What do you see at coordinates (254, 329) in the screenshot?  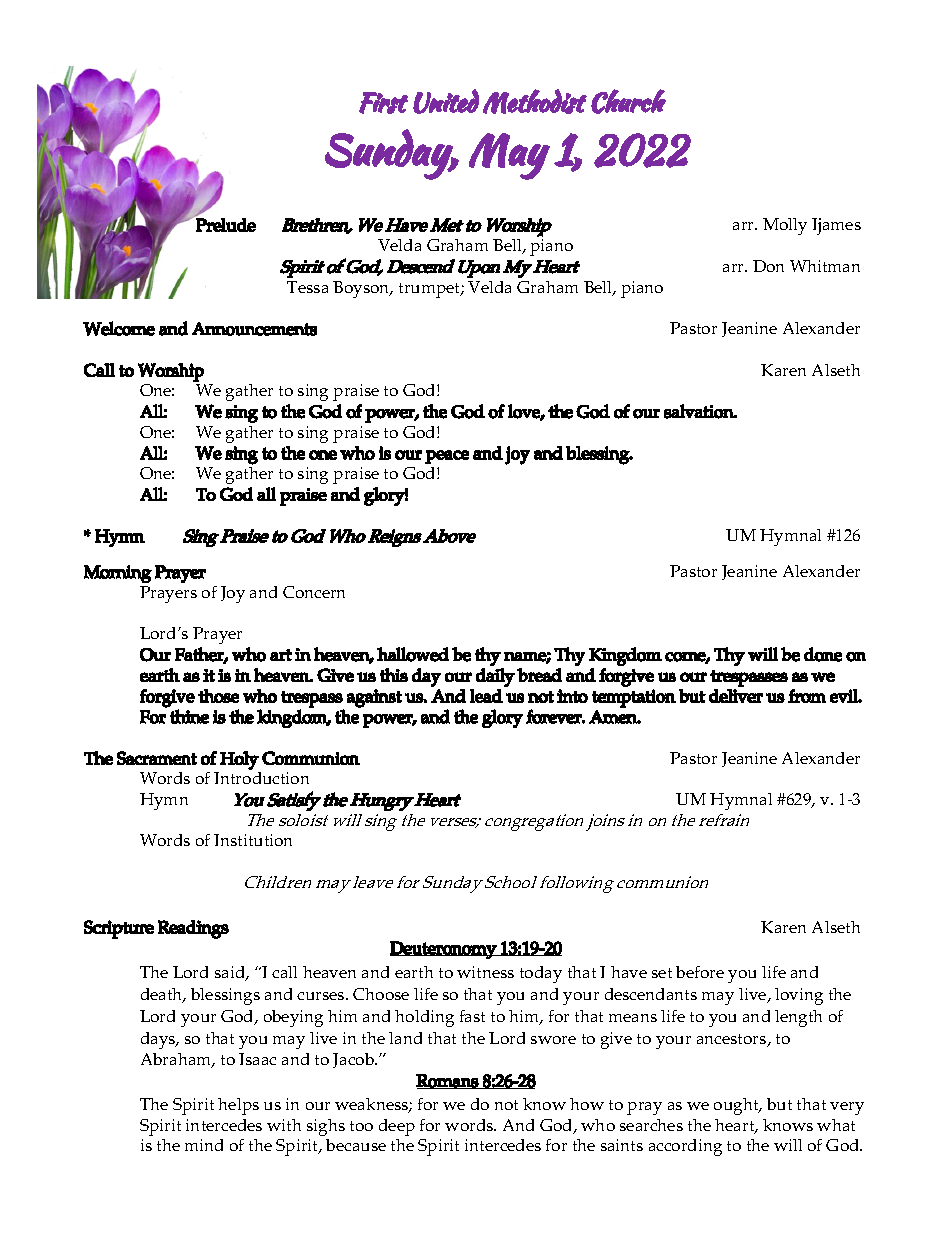 I see `Announcements` at bounding box center [254, 329].
